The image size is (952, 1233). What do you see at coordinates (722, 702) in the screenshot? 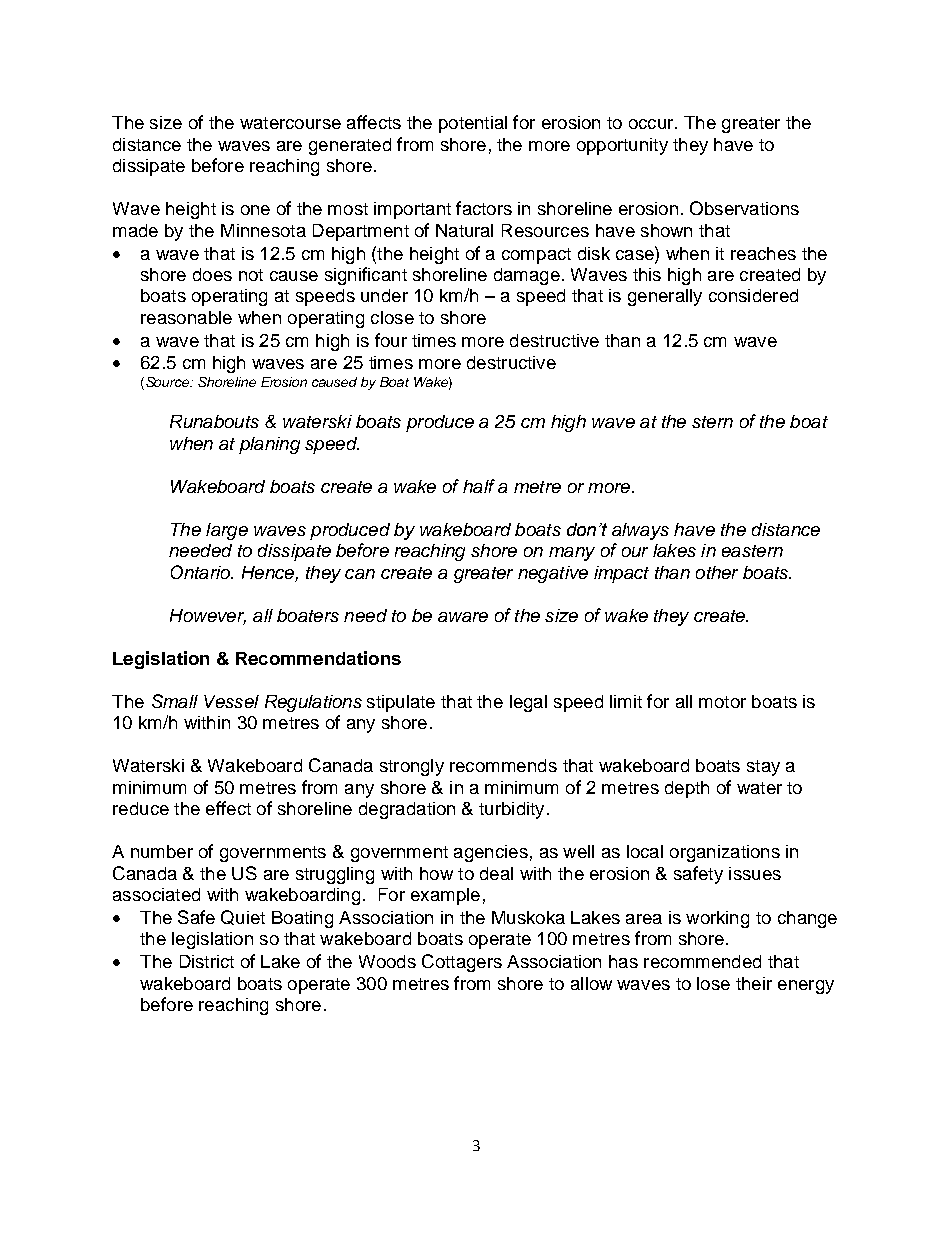
I see `motor` at bounding box center [722, 702].
